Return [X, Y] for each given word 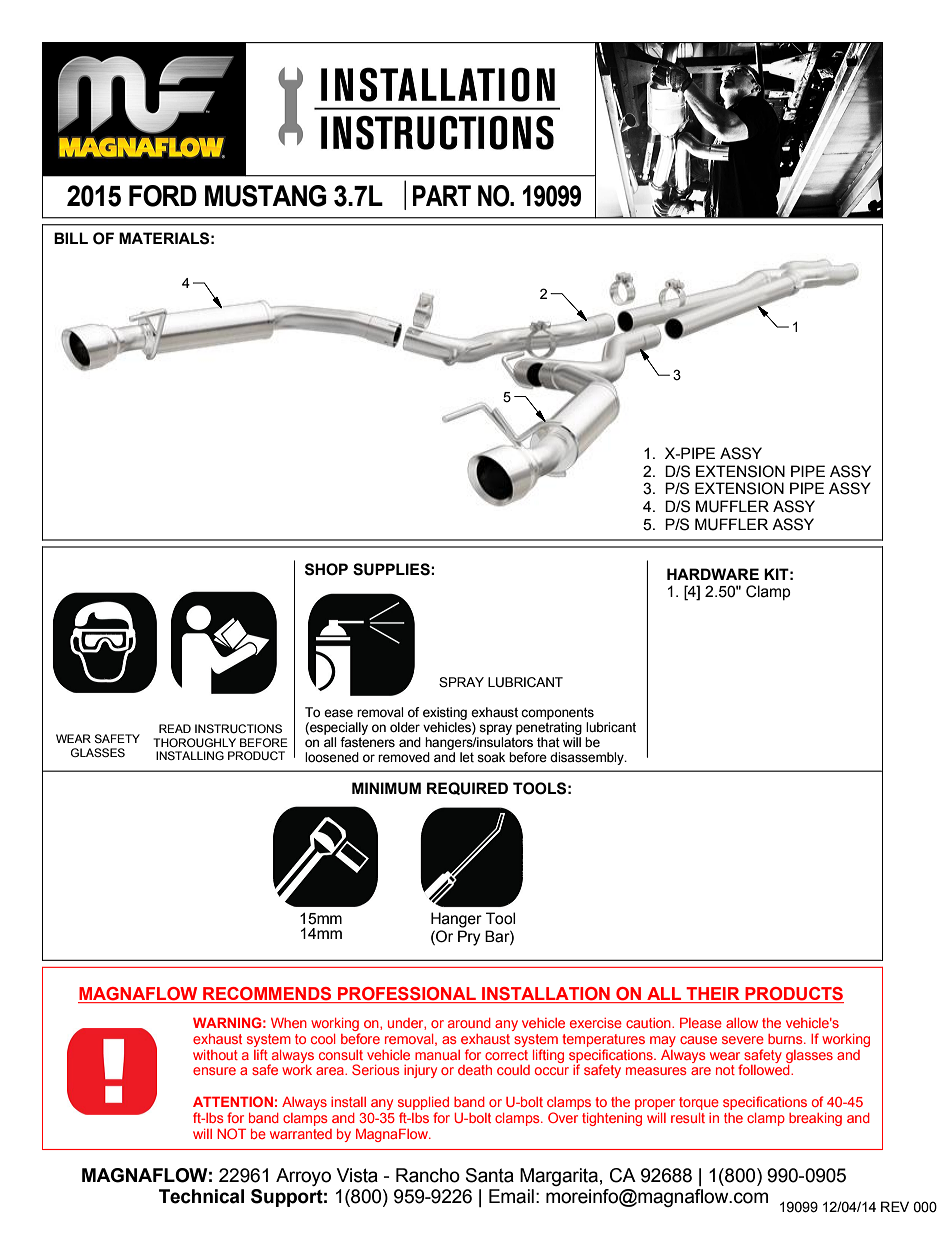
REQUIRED [467, 788]
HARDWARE [713, 574]
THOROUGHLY [194, 742]
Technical [201, 1196]
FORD [163, 196]
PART [442, 195]
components [557, 713]
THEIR [713, 993]
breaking [815, 1119]
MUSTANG [266, 196]
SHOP [326, 569]
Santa [490, 1175]
